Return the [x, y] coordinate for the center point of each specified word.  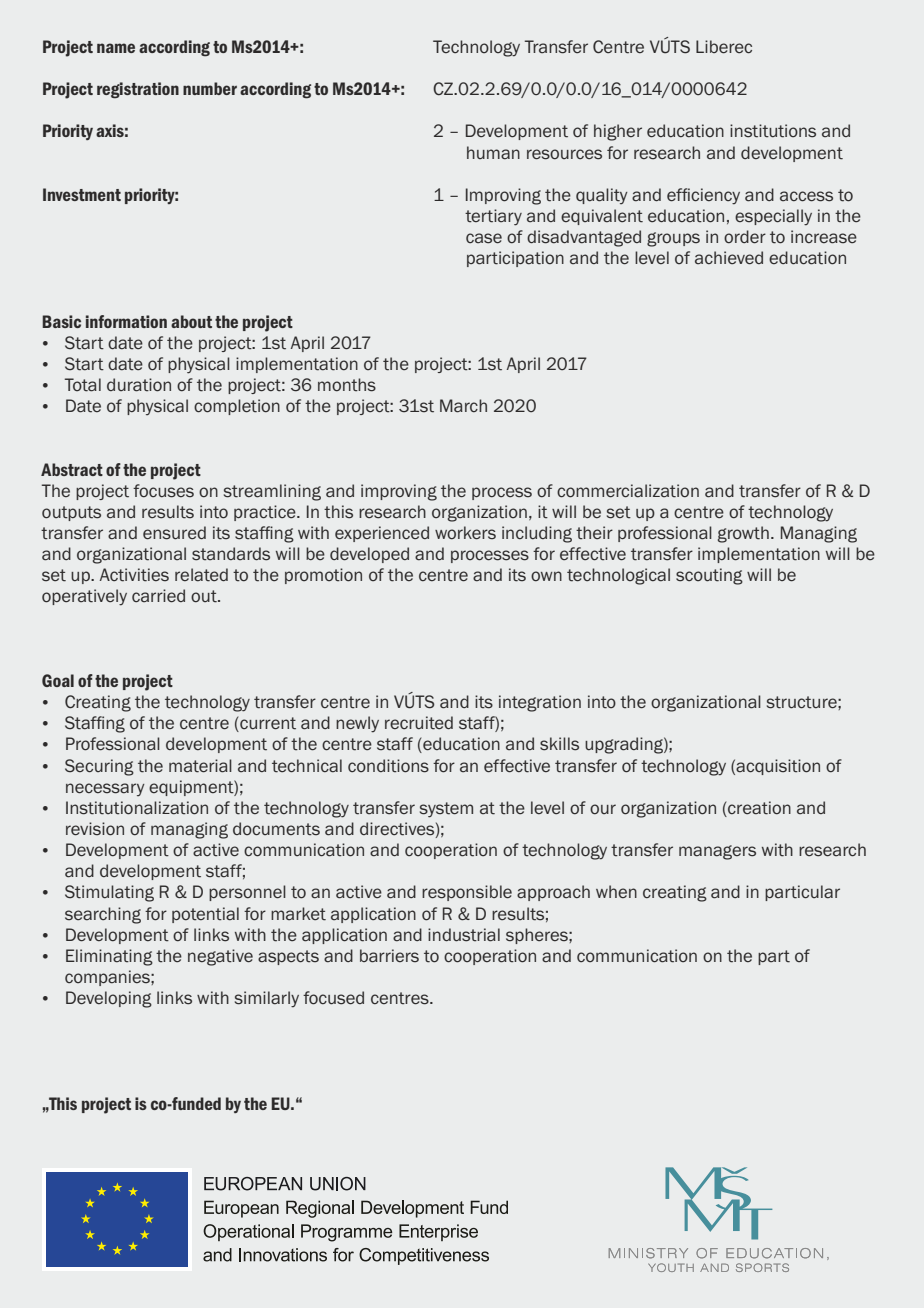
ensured [174, 533]
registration [138, 90]
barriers [389, 956]
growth [743, 534]
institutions [773, 131]
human [493, 153]
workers [465, 533]
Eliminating [109, 957]
